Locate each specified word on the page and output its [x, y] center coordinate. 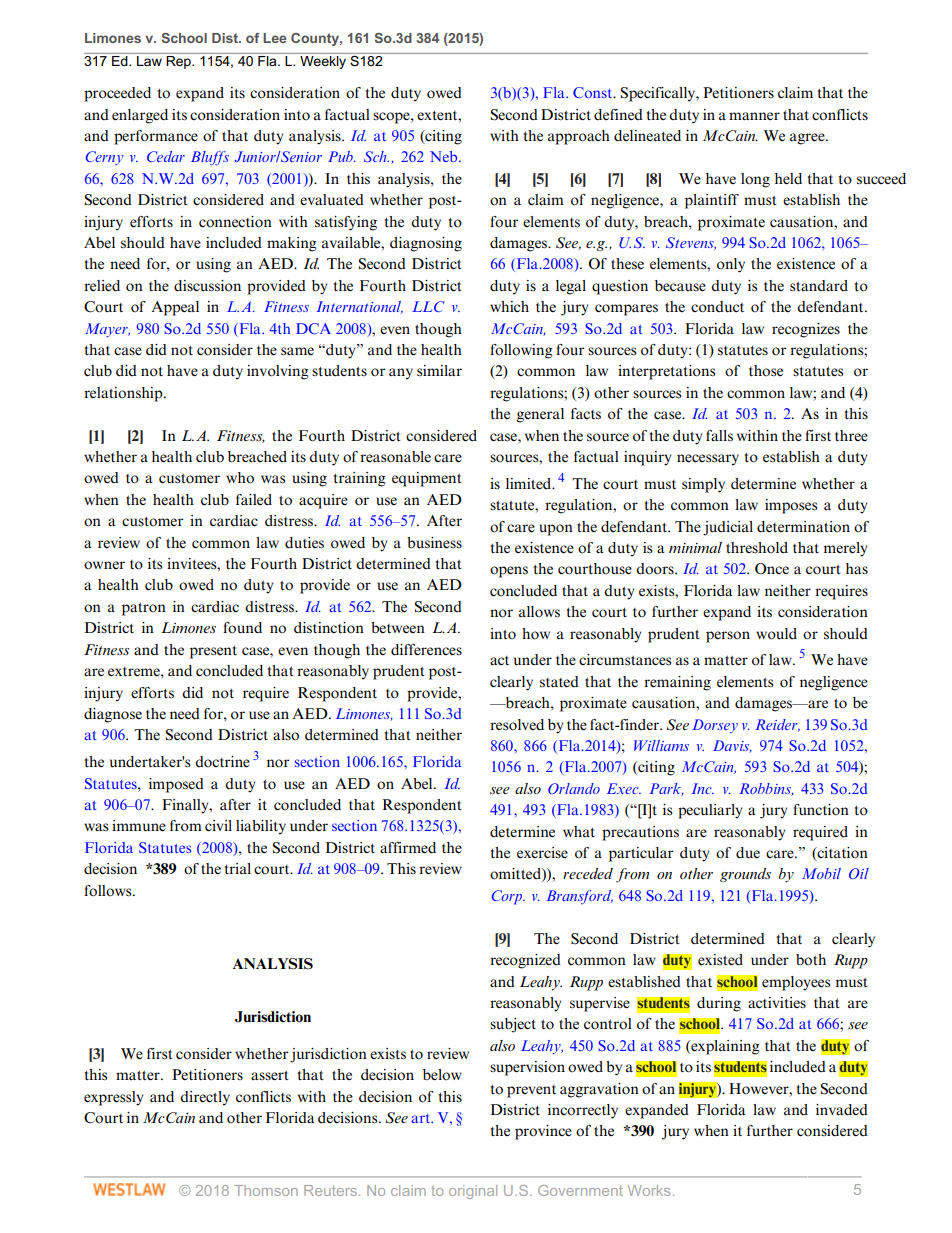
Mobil [821, 873]
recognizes [806, 330]
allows [539, 612]
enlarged [140, 116]
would [776, 634]
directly [205, 1098]
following [521, 351]
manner [754, 116]
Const [594, 92]
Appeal [175, 308]
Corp [508, 897]
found [242, 628]
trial [238, 868]
